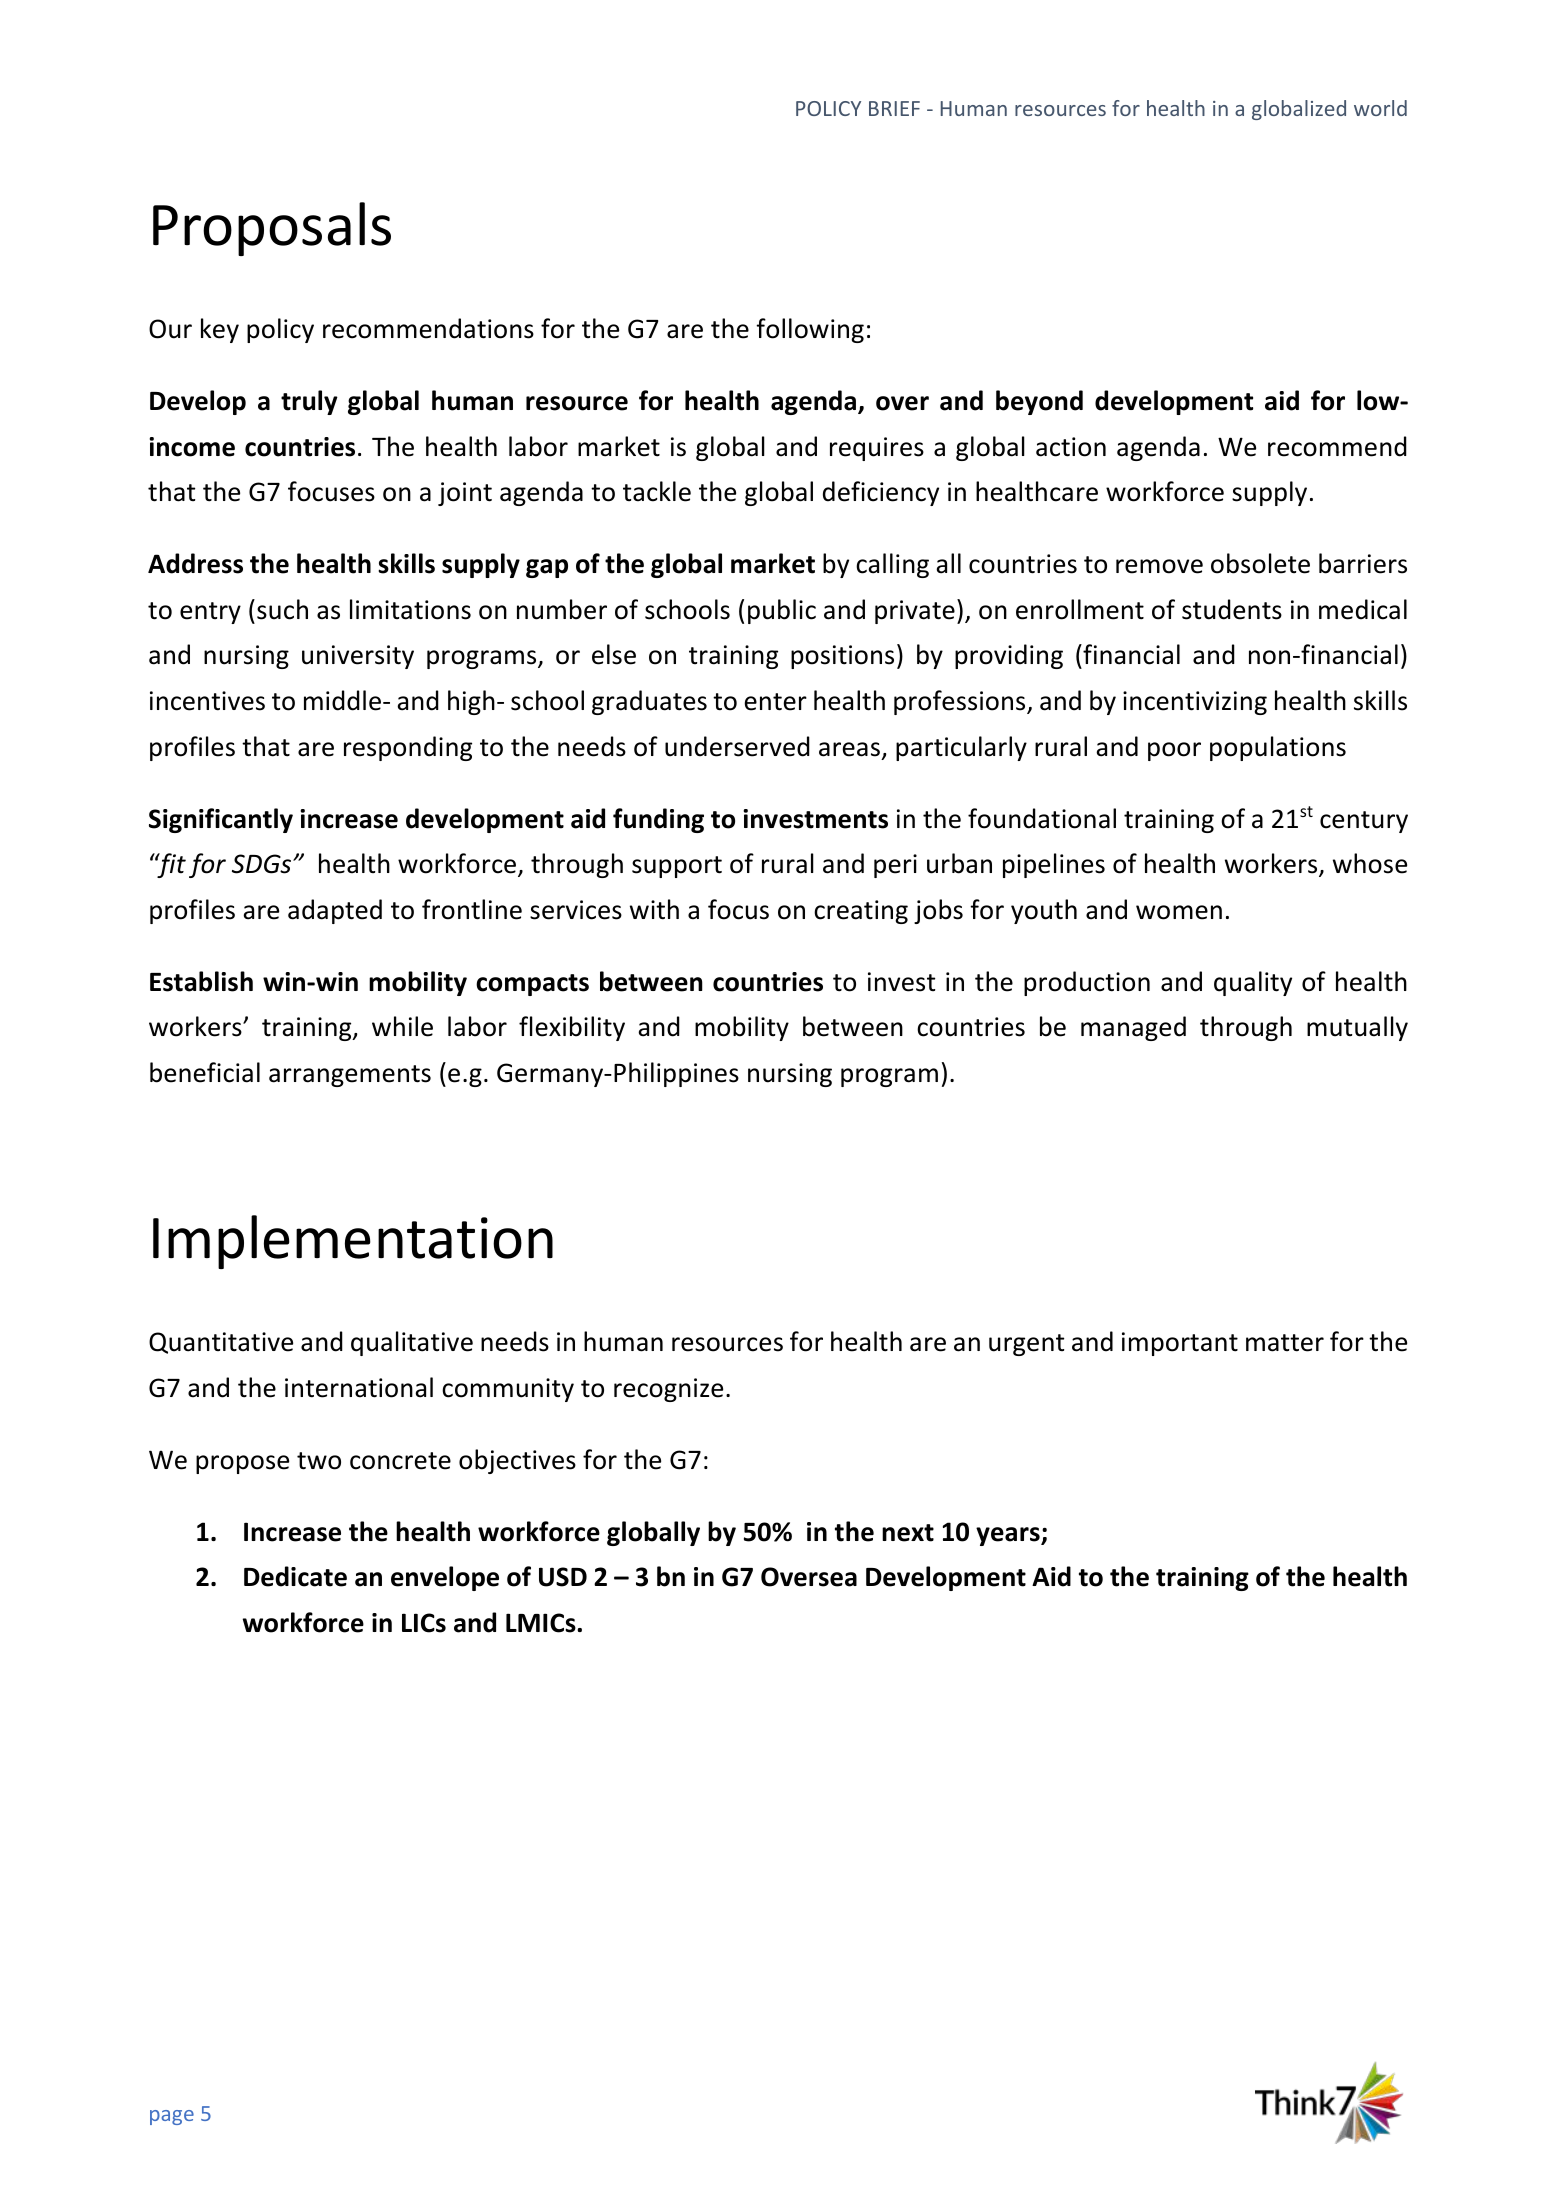  Describe the element at coordinates (1232, 609) in the screenshot. I see `students` at that location.
